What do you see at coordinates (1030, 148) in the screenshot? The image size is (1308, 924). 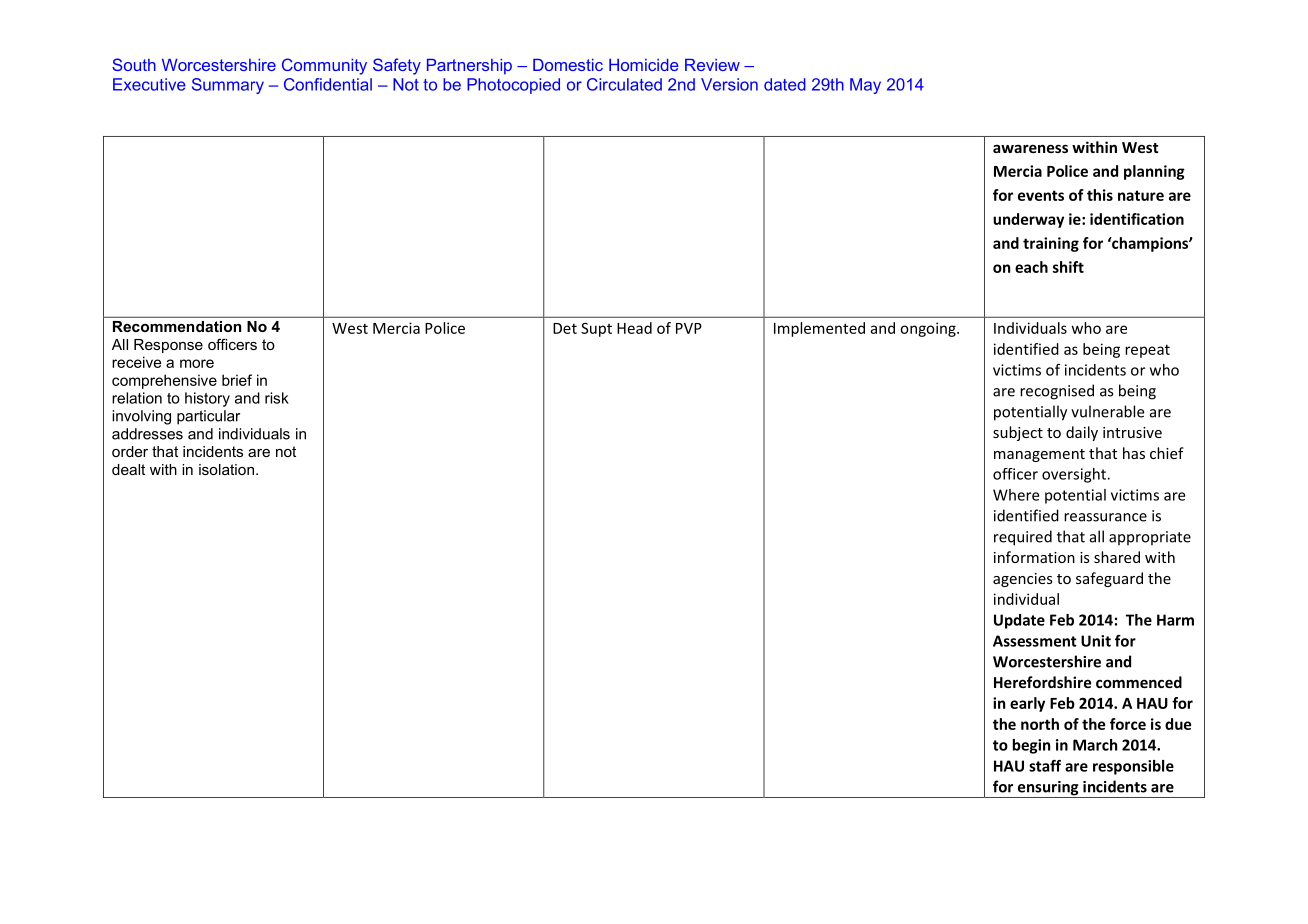 I see `awareness` at bounding box center [1030, 148].
